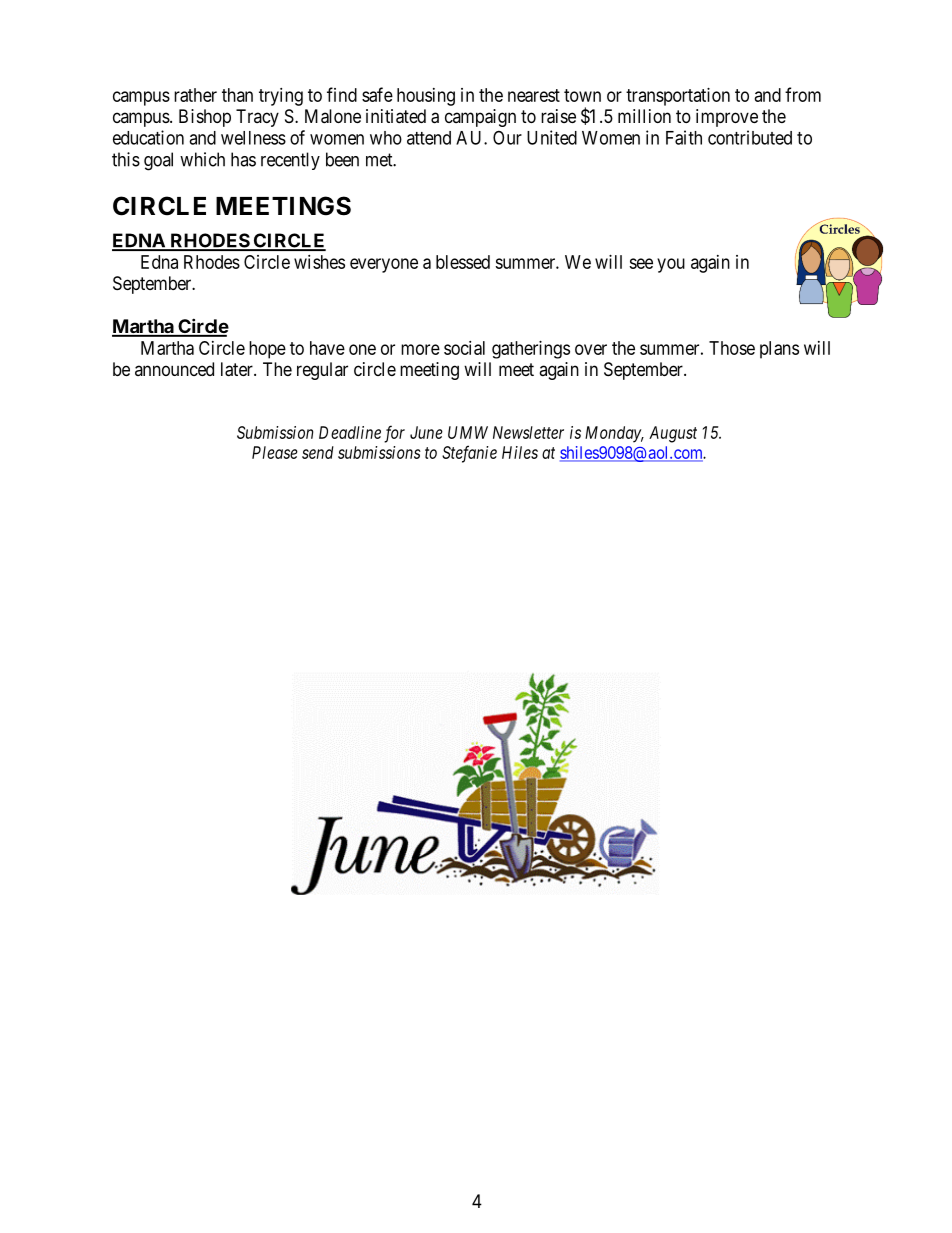 The width and height of the screenshot is (952, 1233). What do you see at coordinates (732, 348) in the screenshot?
I see `Those` at bounding box center [732, 348].
